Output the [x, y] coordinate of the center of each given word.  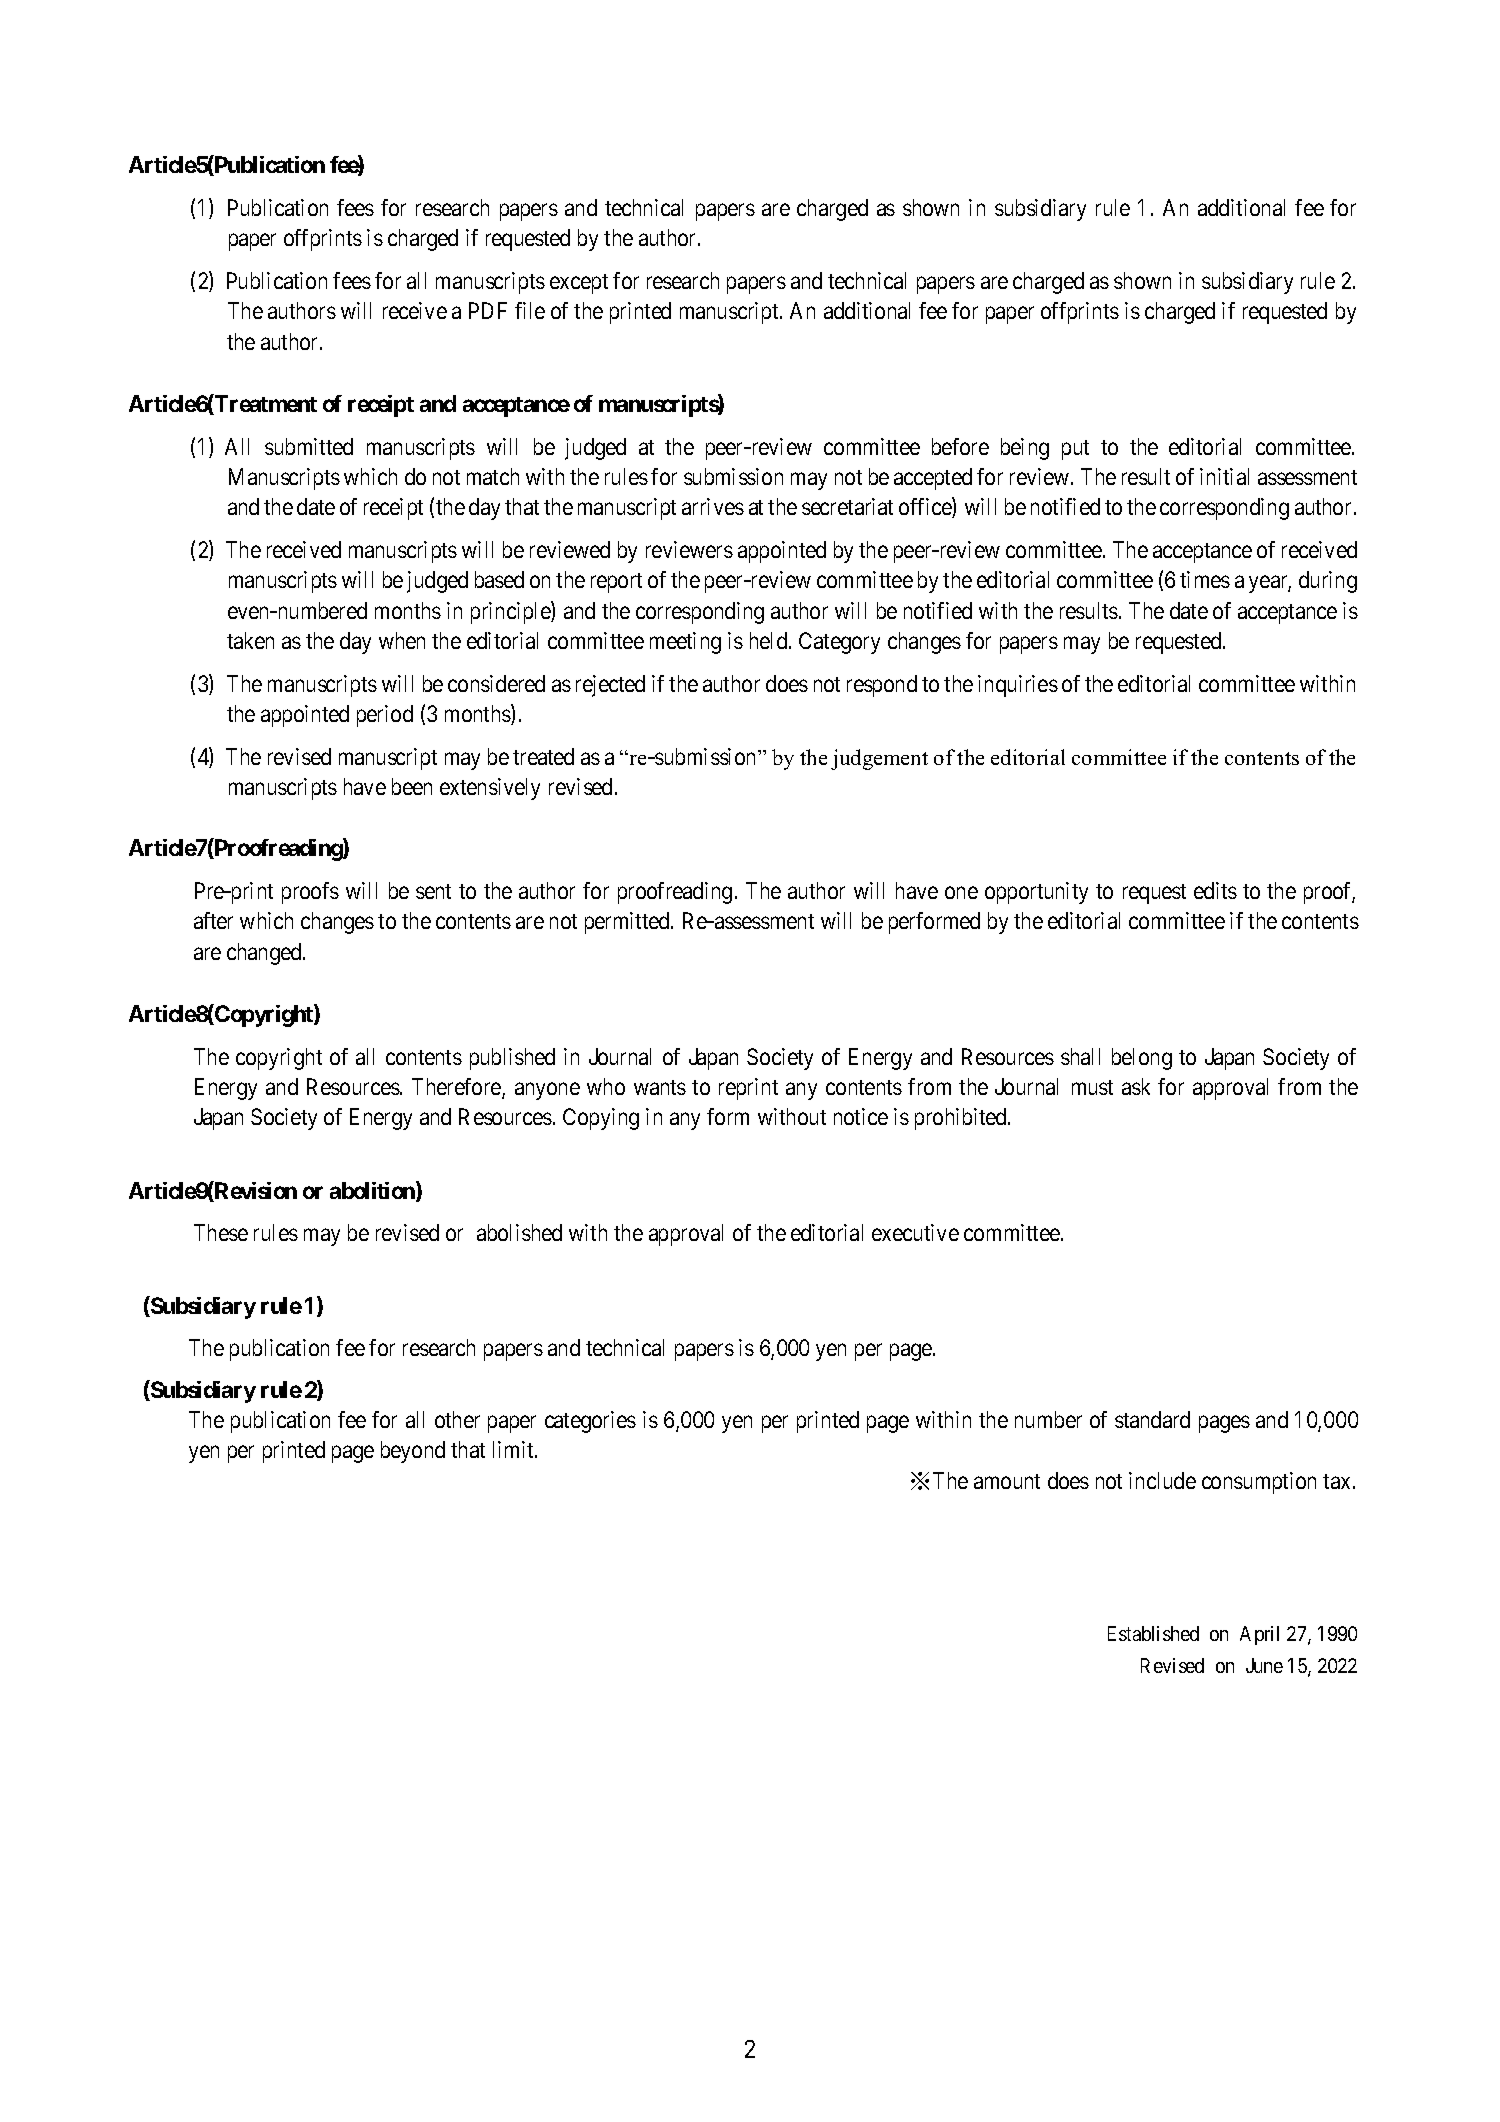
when [402, 640]
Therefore [457, 1088]
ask [1136, 1086]
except [579, 284]
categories [590, 1422]
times [1205, 579]
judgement [879, 759]
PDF [488, 310]
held [770, 640]
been [412, 786]
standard [1152, 1419]
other [457, 1419]
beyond [413, 1452]
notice [861, 1116]
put [1075, 450]
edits [1215, 890]
